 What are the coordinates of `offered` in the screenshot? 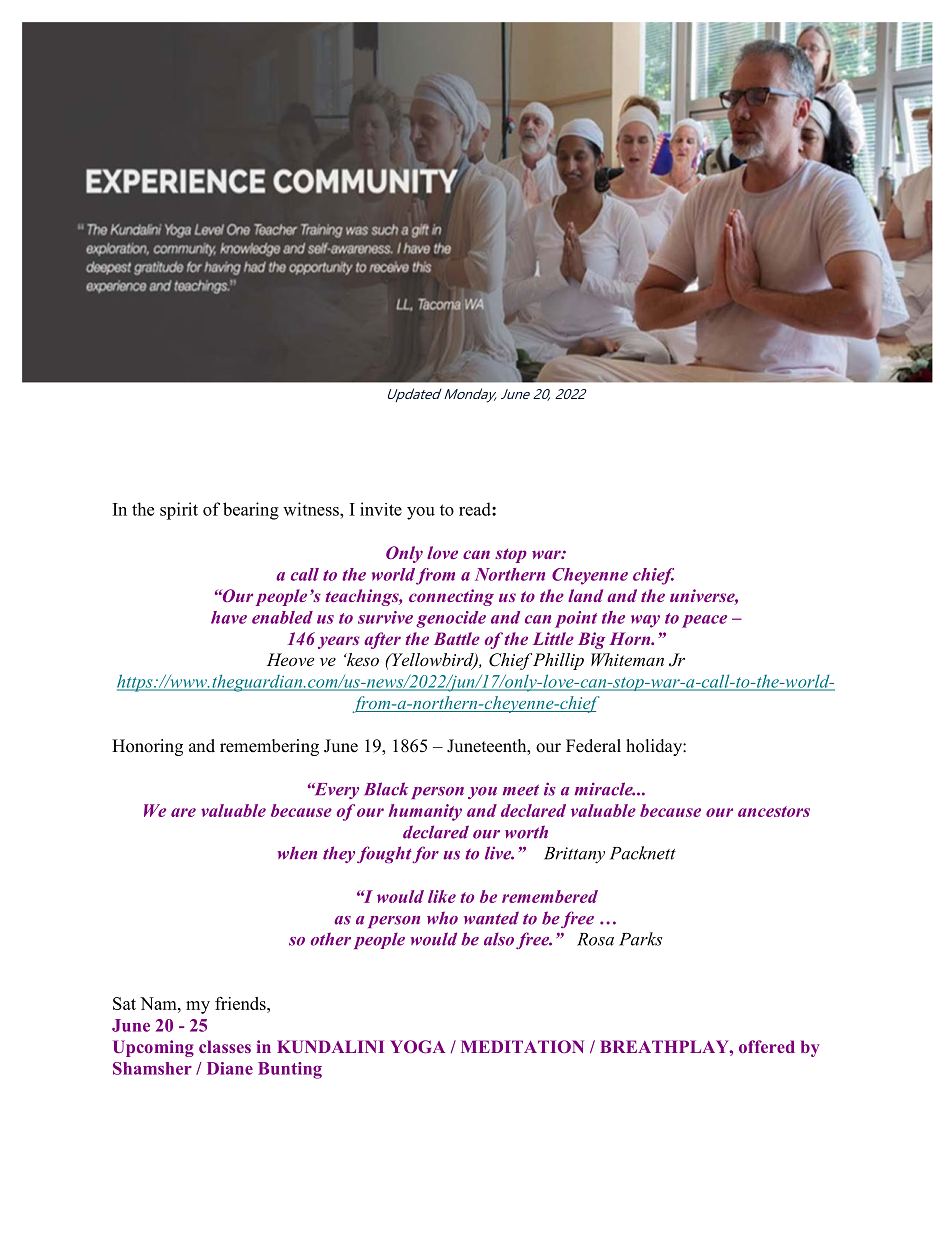 It's located at (767, 1046).
